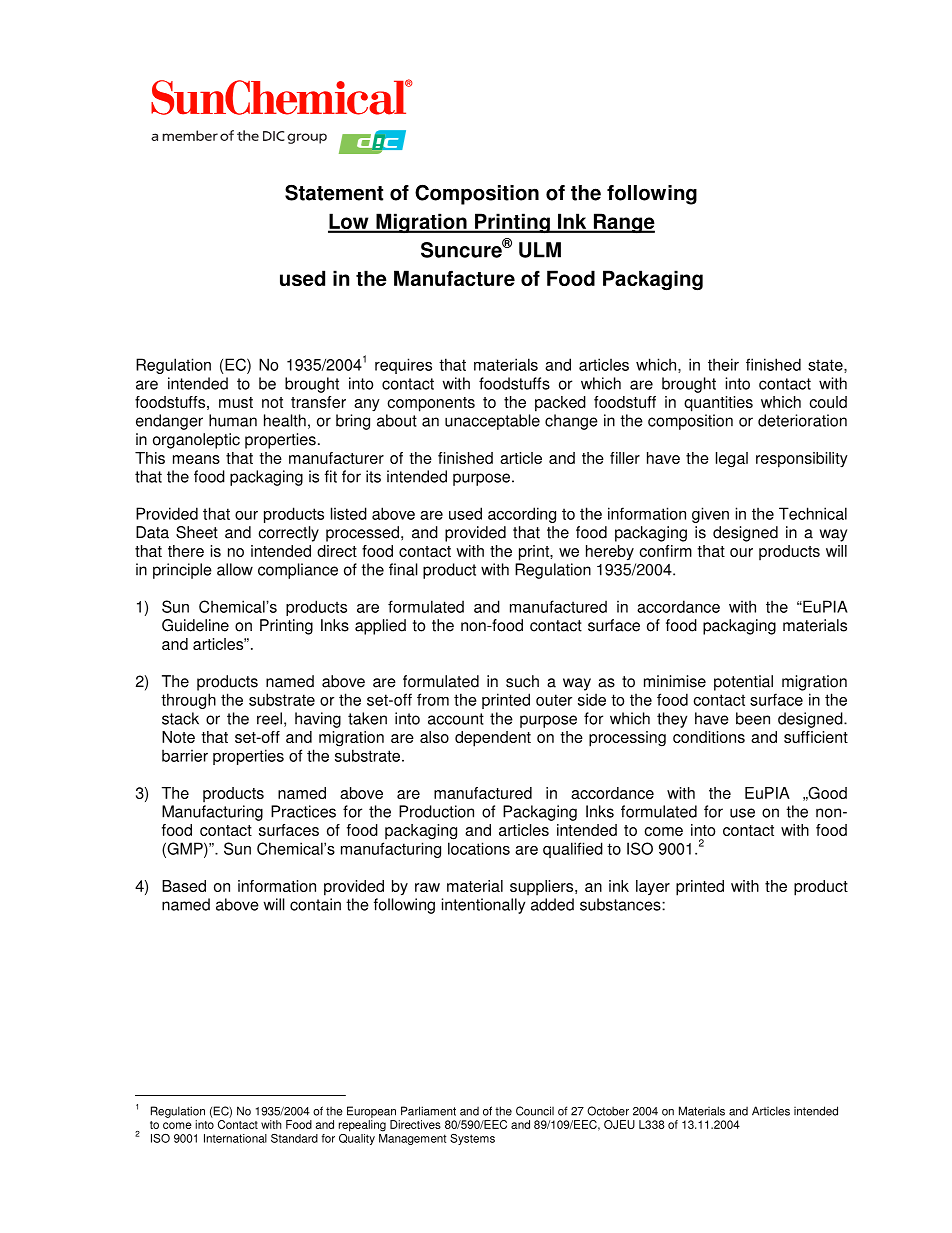 The height and width of the screenshot is (1233, 952). What do you see at coordinates (709, 737) in the screenshot?
I see `conditions` at bounding box center [709, 737].
